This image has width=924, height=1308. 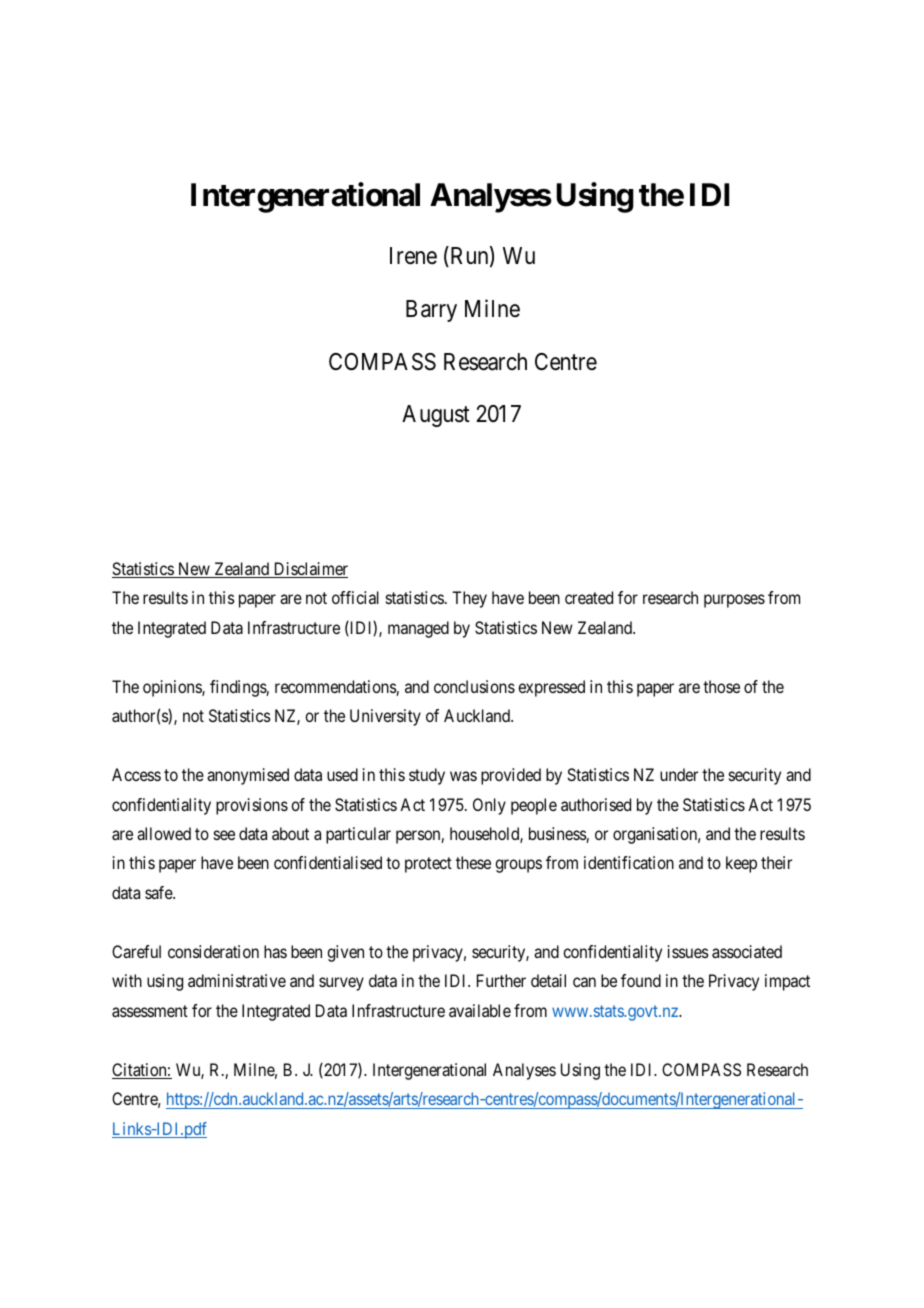 I want to click on Disclaimer, so click(x=309, y=570).
